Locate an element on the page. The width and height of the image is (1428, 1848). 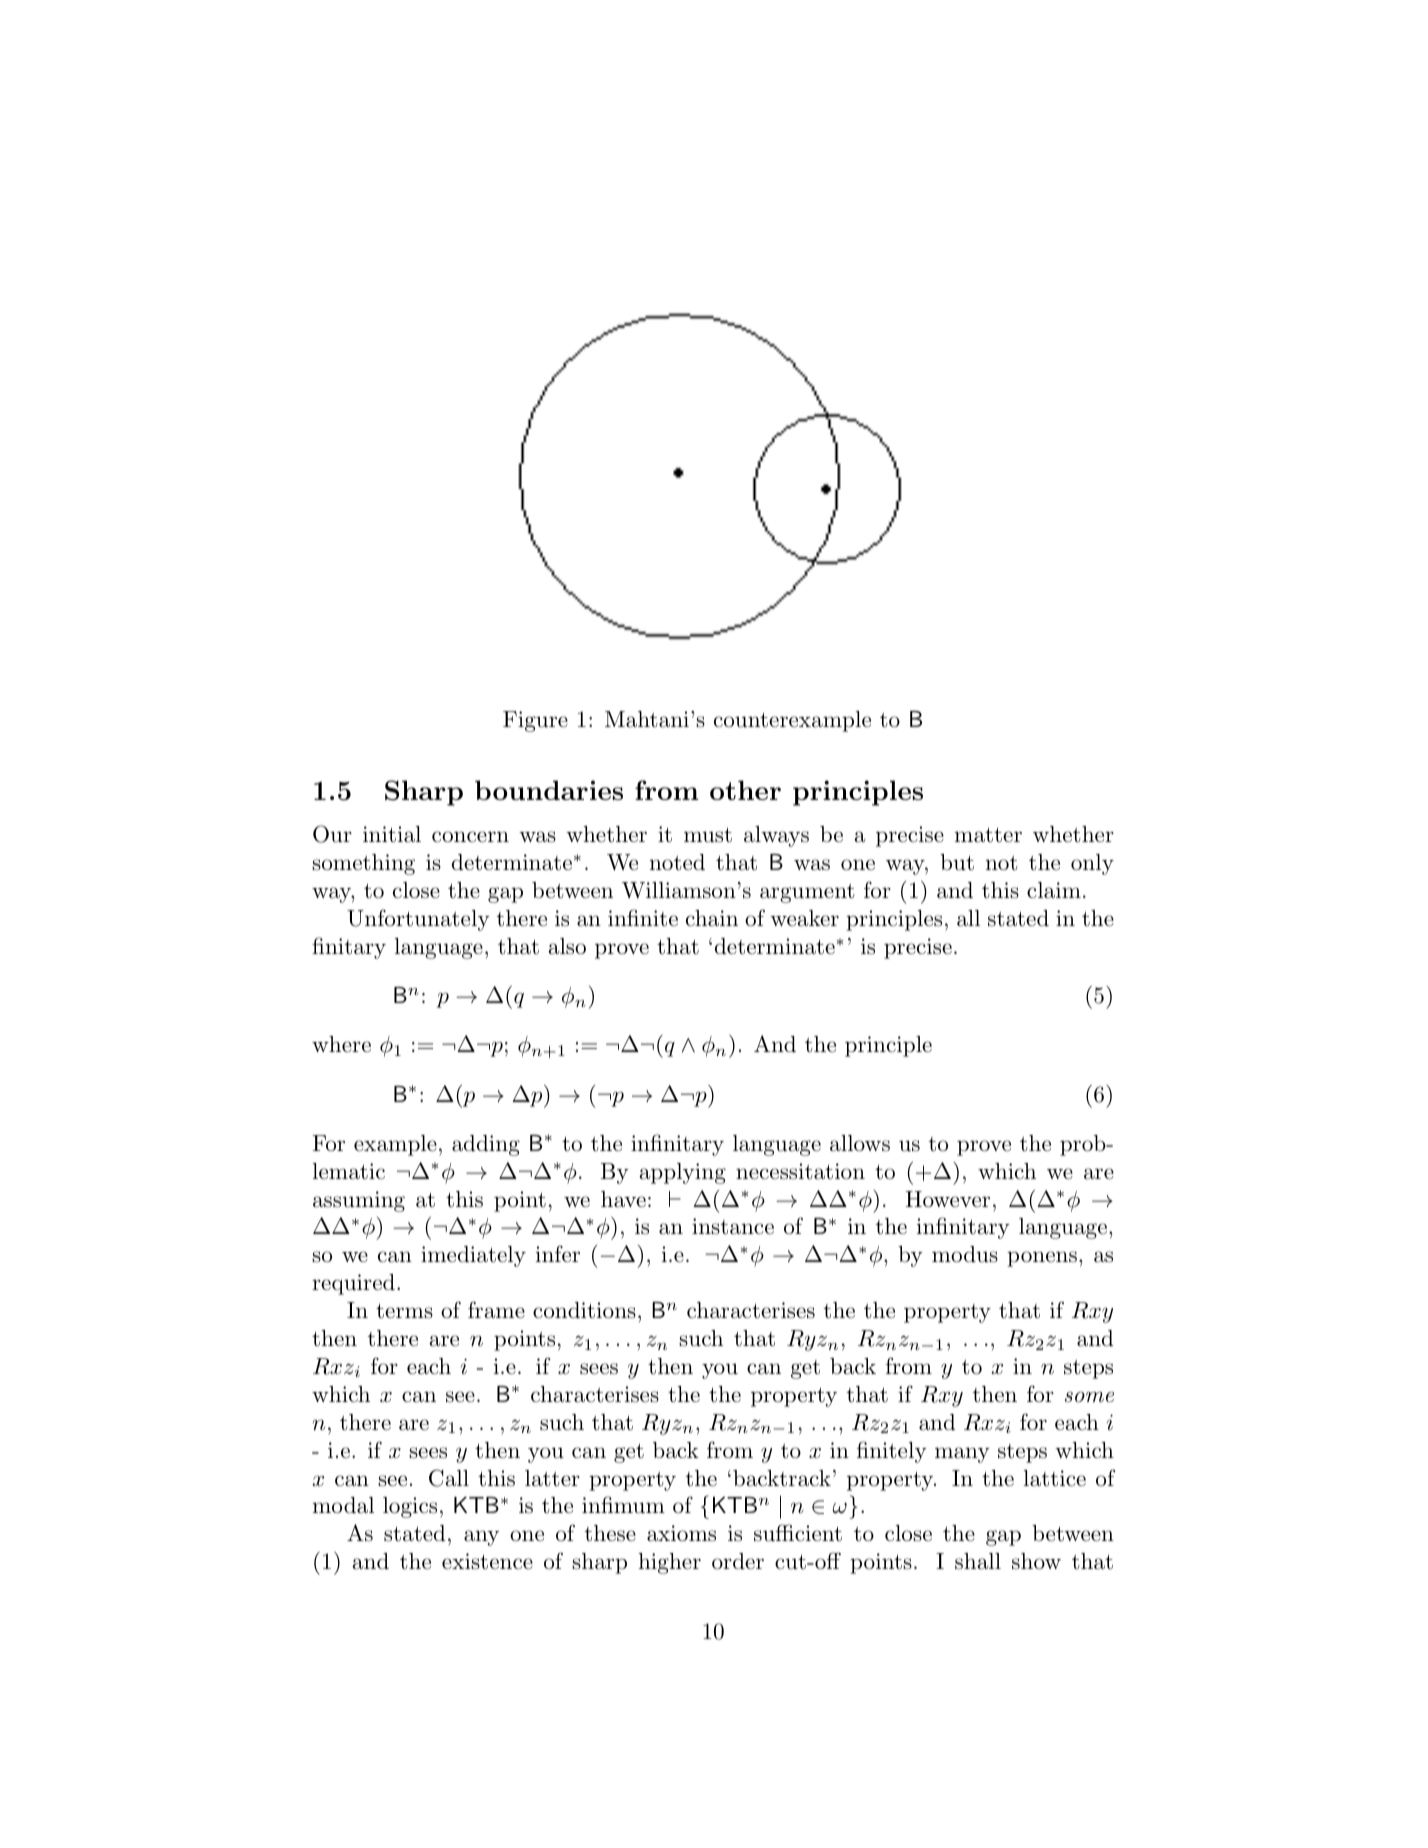
Figure is located at coordinates (535, 721).
